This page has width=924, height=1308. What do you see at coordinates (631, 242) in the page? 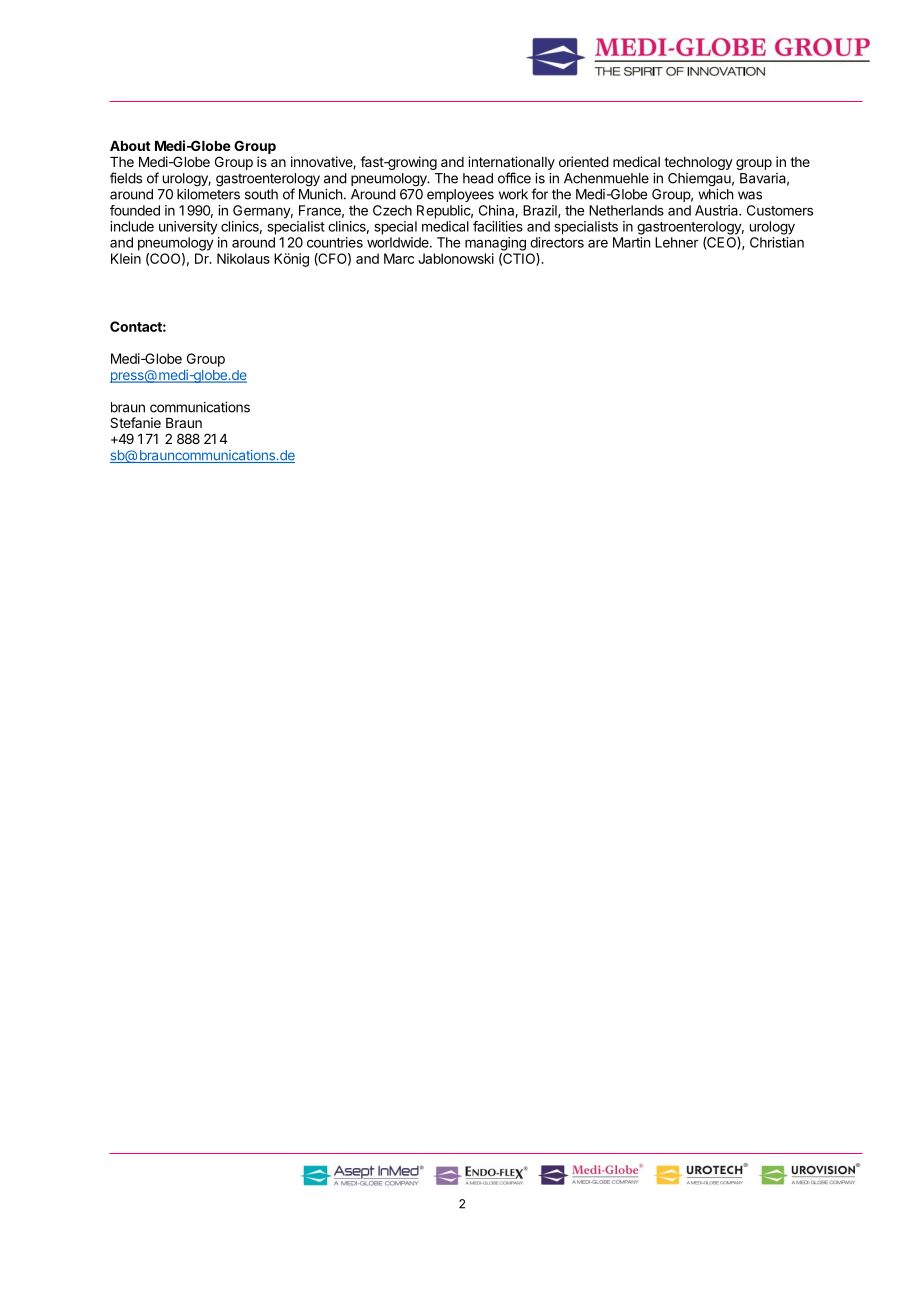
I see `Martin` at bounding box center [631, 242].
